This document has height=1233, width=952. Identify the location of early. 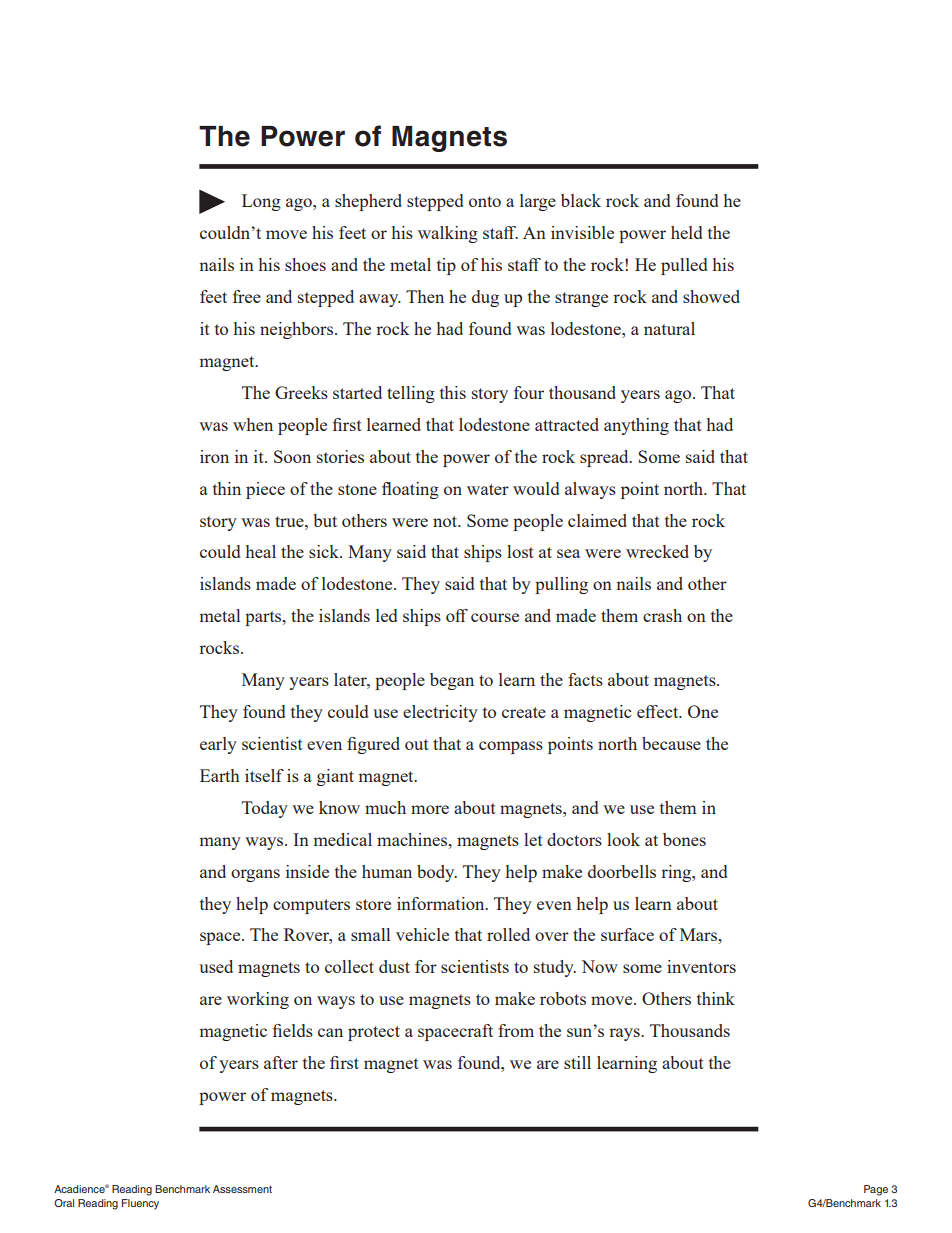
(218, 745).
